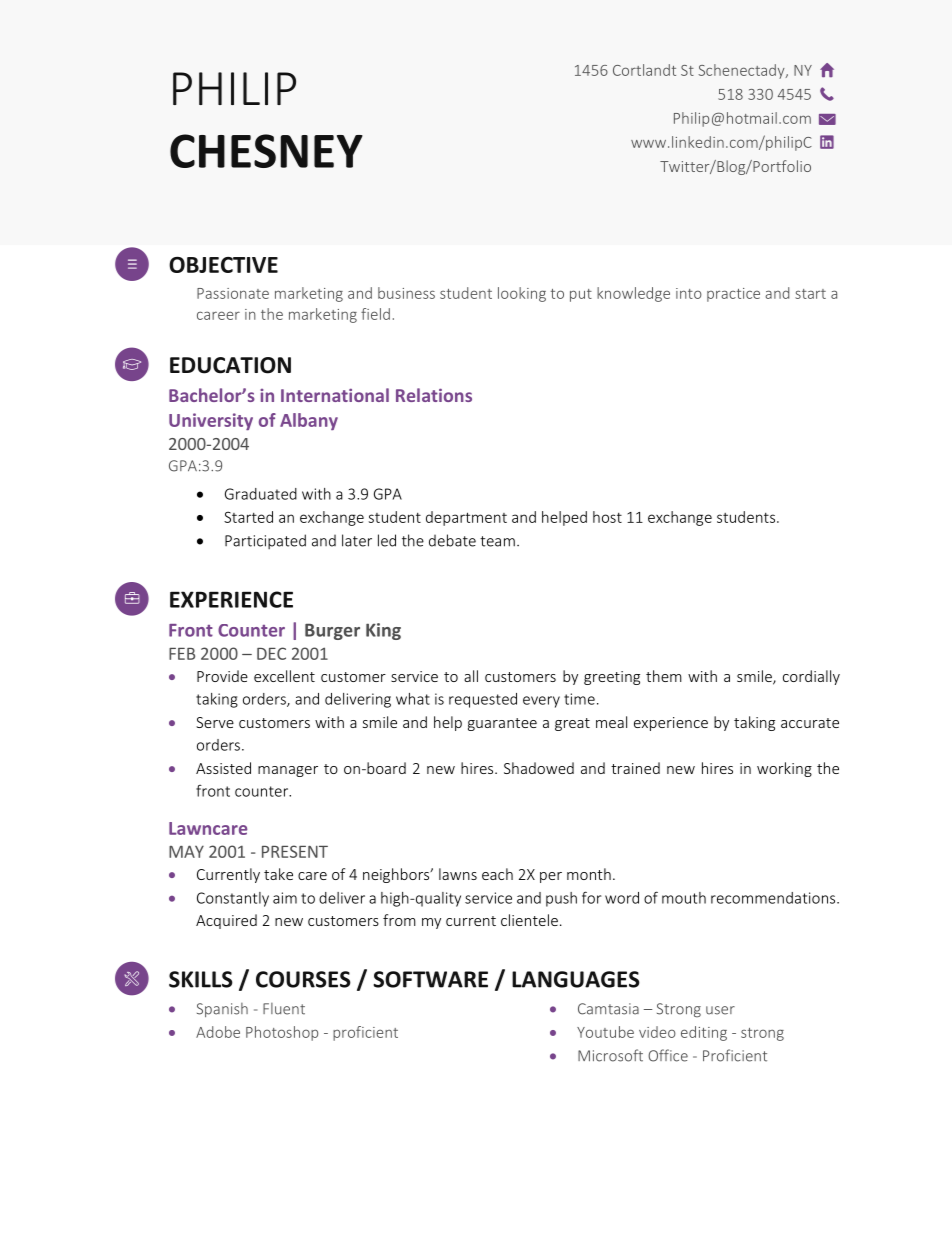 Image resolution: width=952 pixels, height=1233 pixels. What do you see at coordinates (430, 979) in the screenshot?
I see `SOFTWARE` at bounding box center [430, 979].
